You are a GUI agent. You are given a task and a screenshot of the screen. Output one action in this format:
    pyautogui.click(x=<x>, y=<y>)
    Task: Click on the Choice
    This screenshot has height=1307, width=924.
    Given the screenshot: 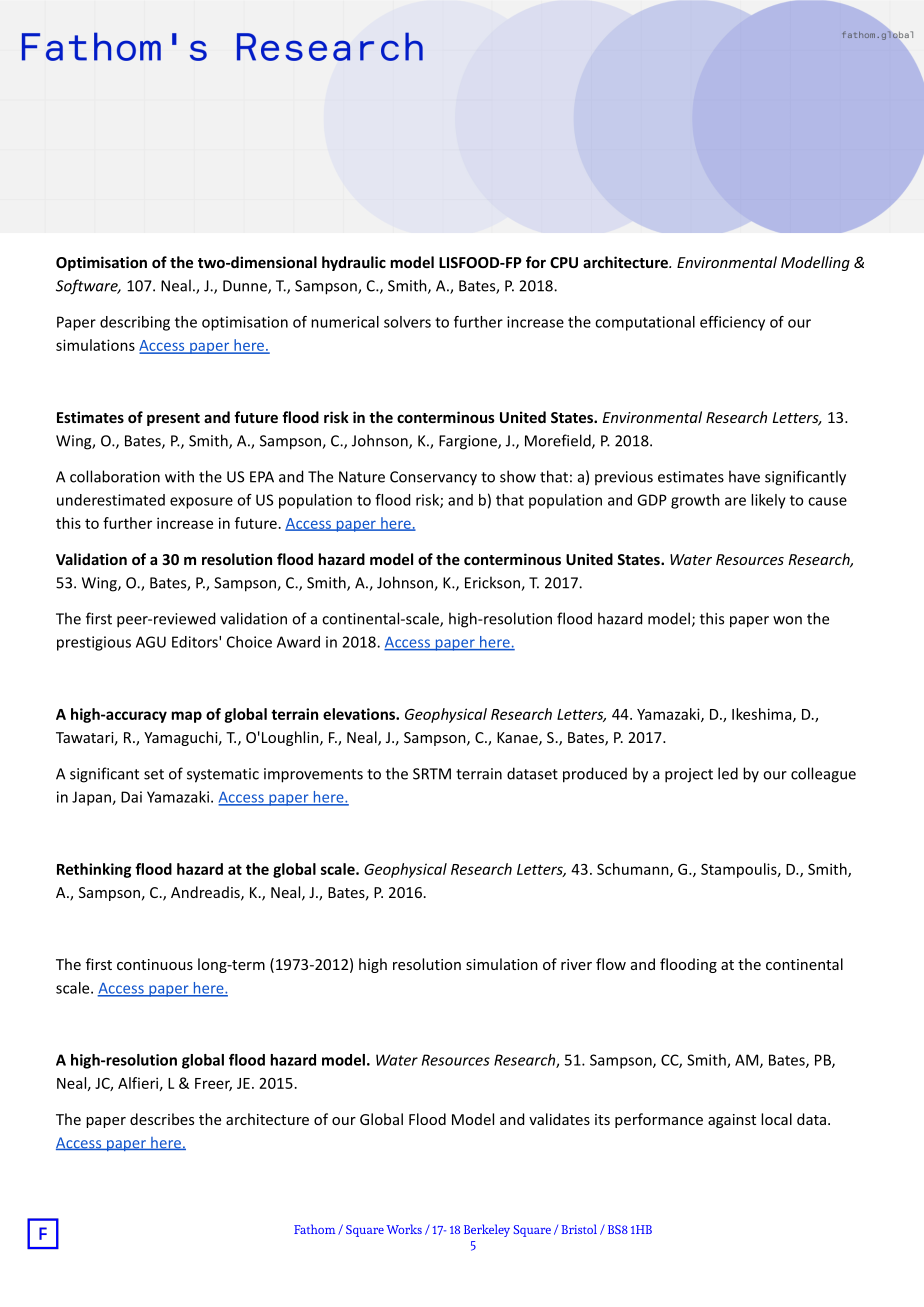 What is the action you would take?
    pyautogui.click(x=249, y=642)
